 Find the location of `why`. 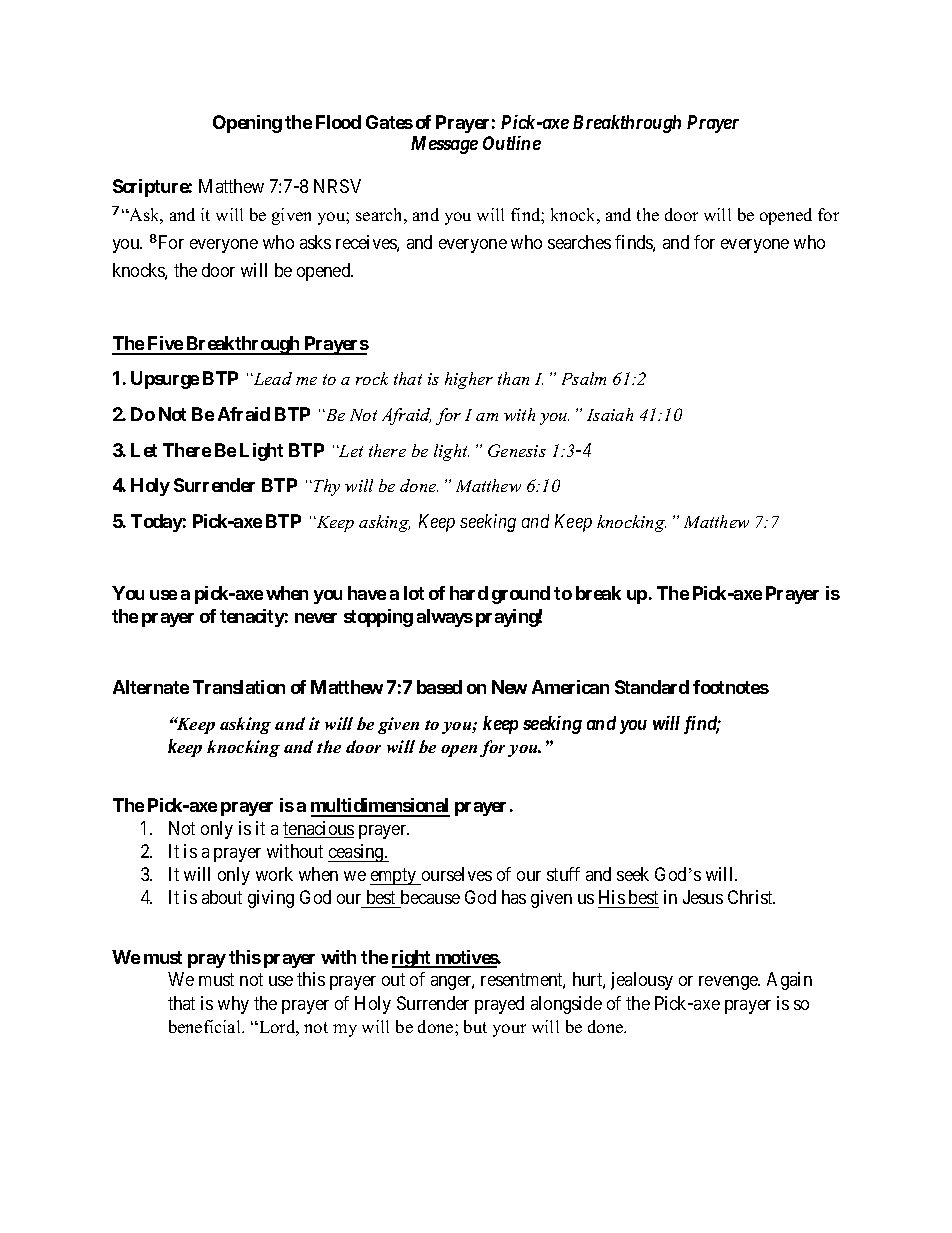

why is located at coordinates (233, 1005).
